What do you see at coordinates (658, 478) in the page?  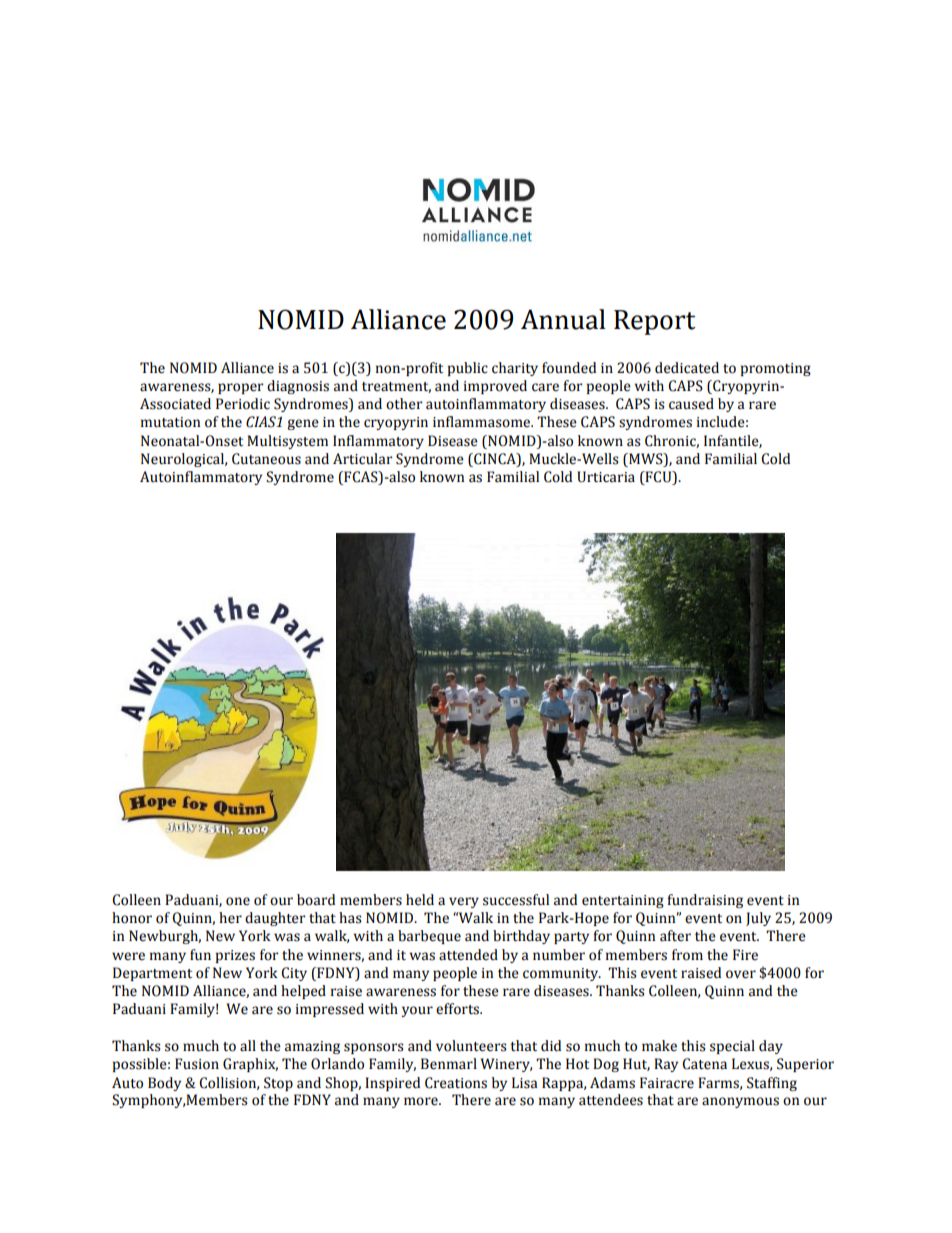 I see `FCU` at bounding box center [658, 478].
